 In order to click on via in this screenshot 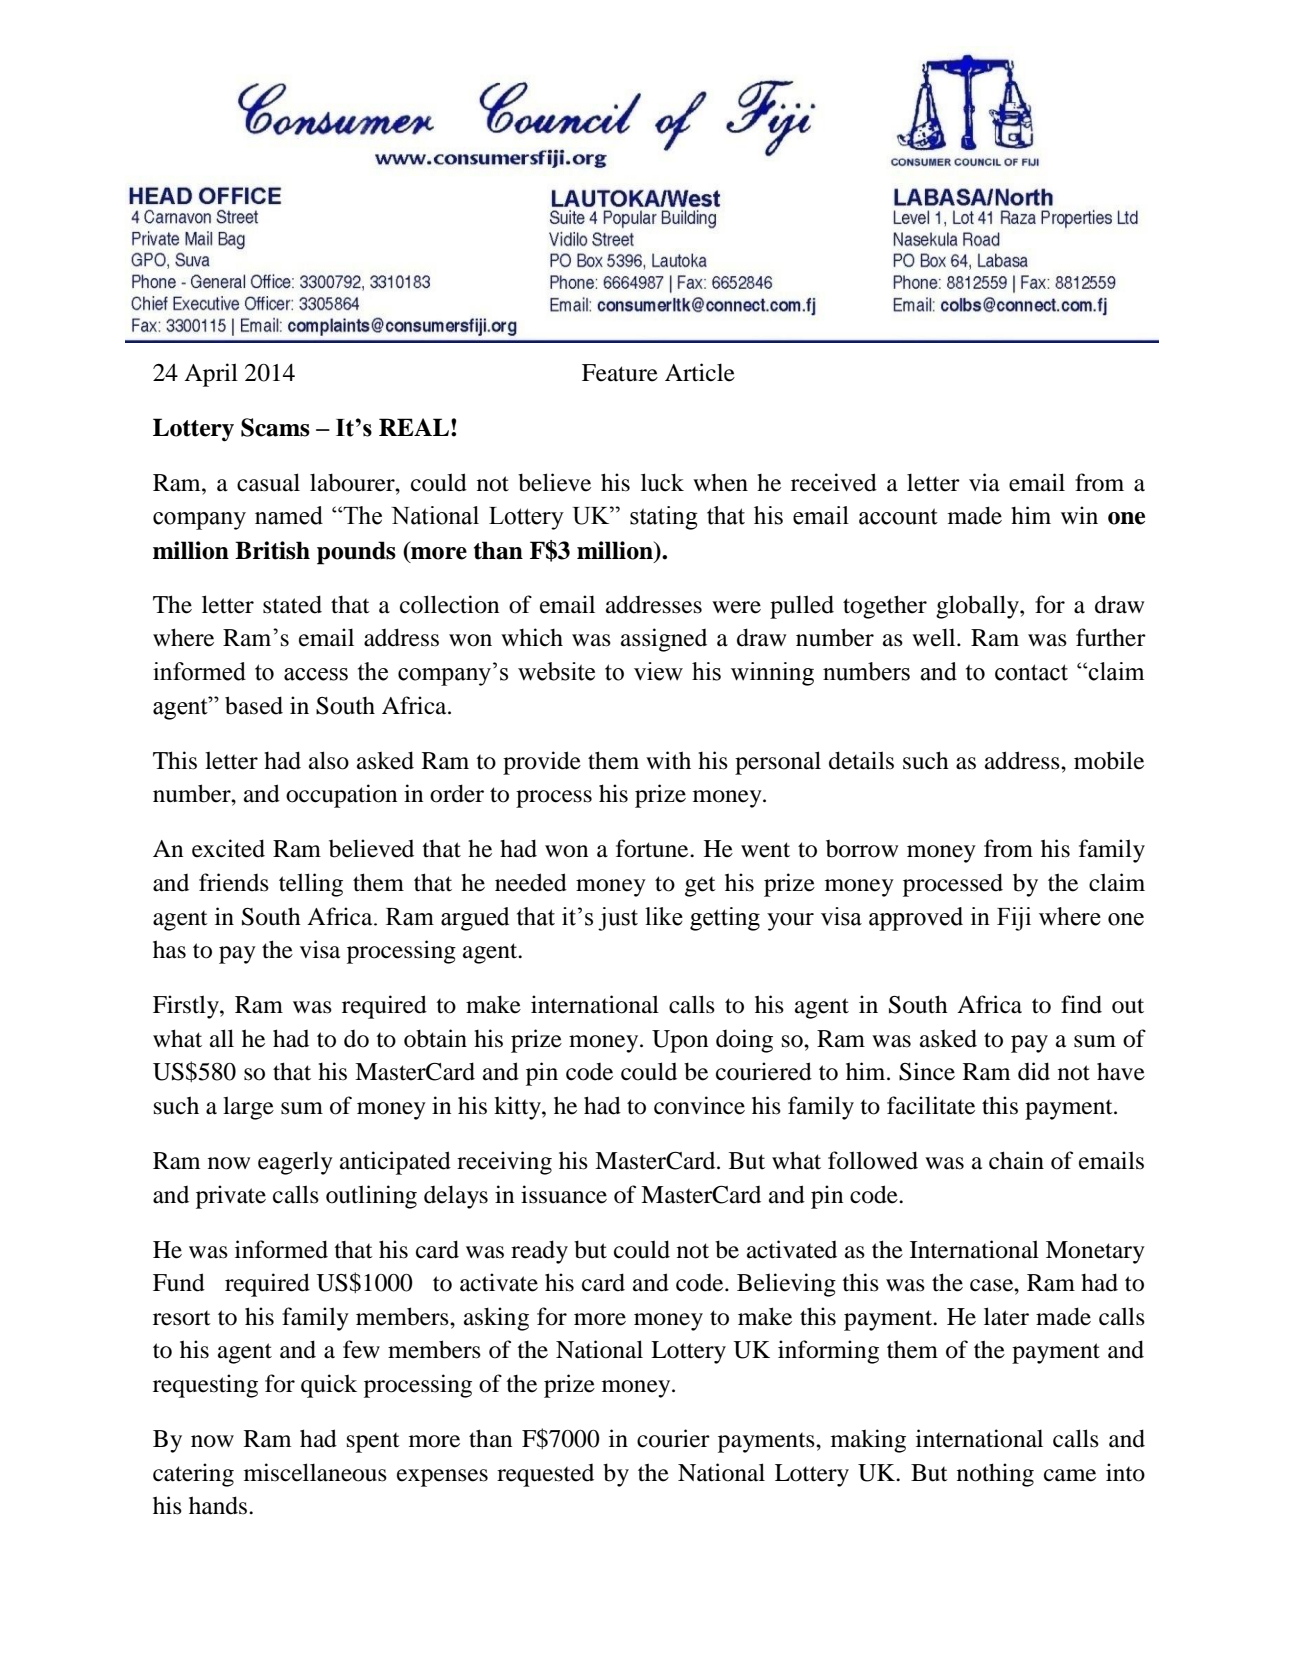, I will do `click(984, 482)`.
